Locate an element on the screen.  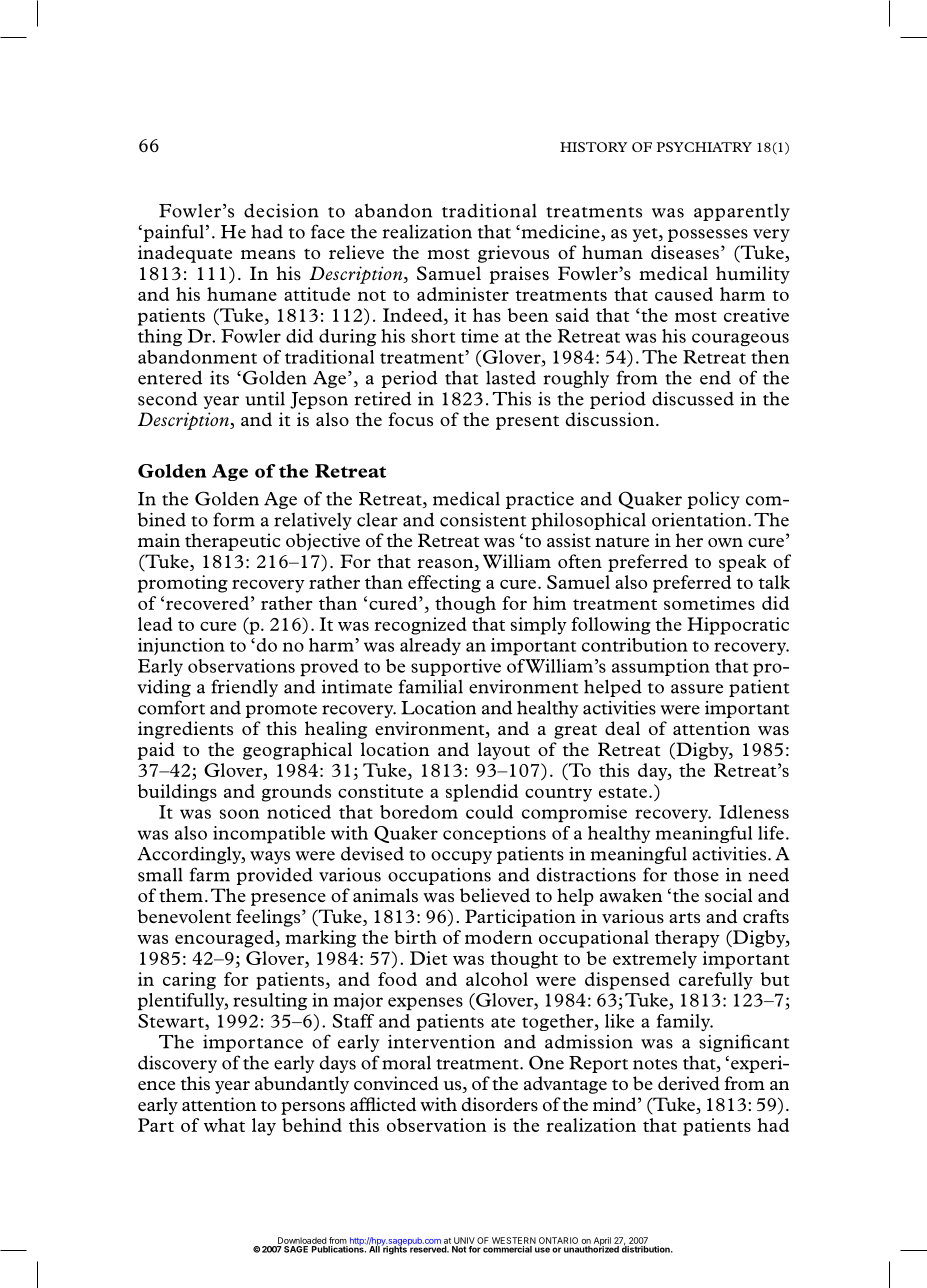
unauthorized is located at coordinates (591, 1248).
